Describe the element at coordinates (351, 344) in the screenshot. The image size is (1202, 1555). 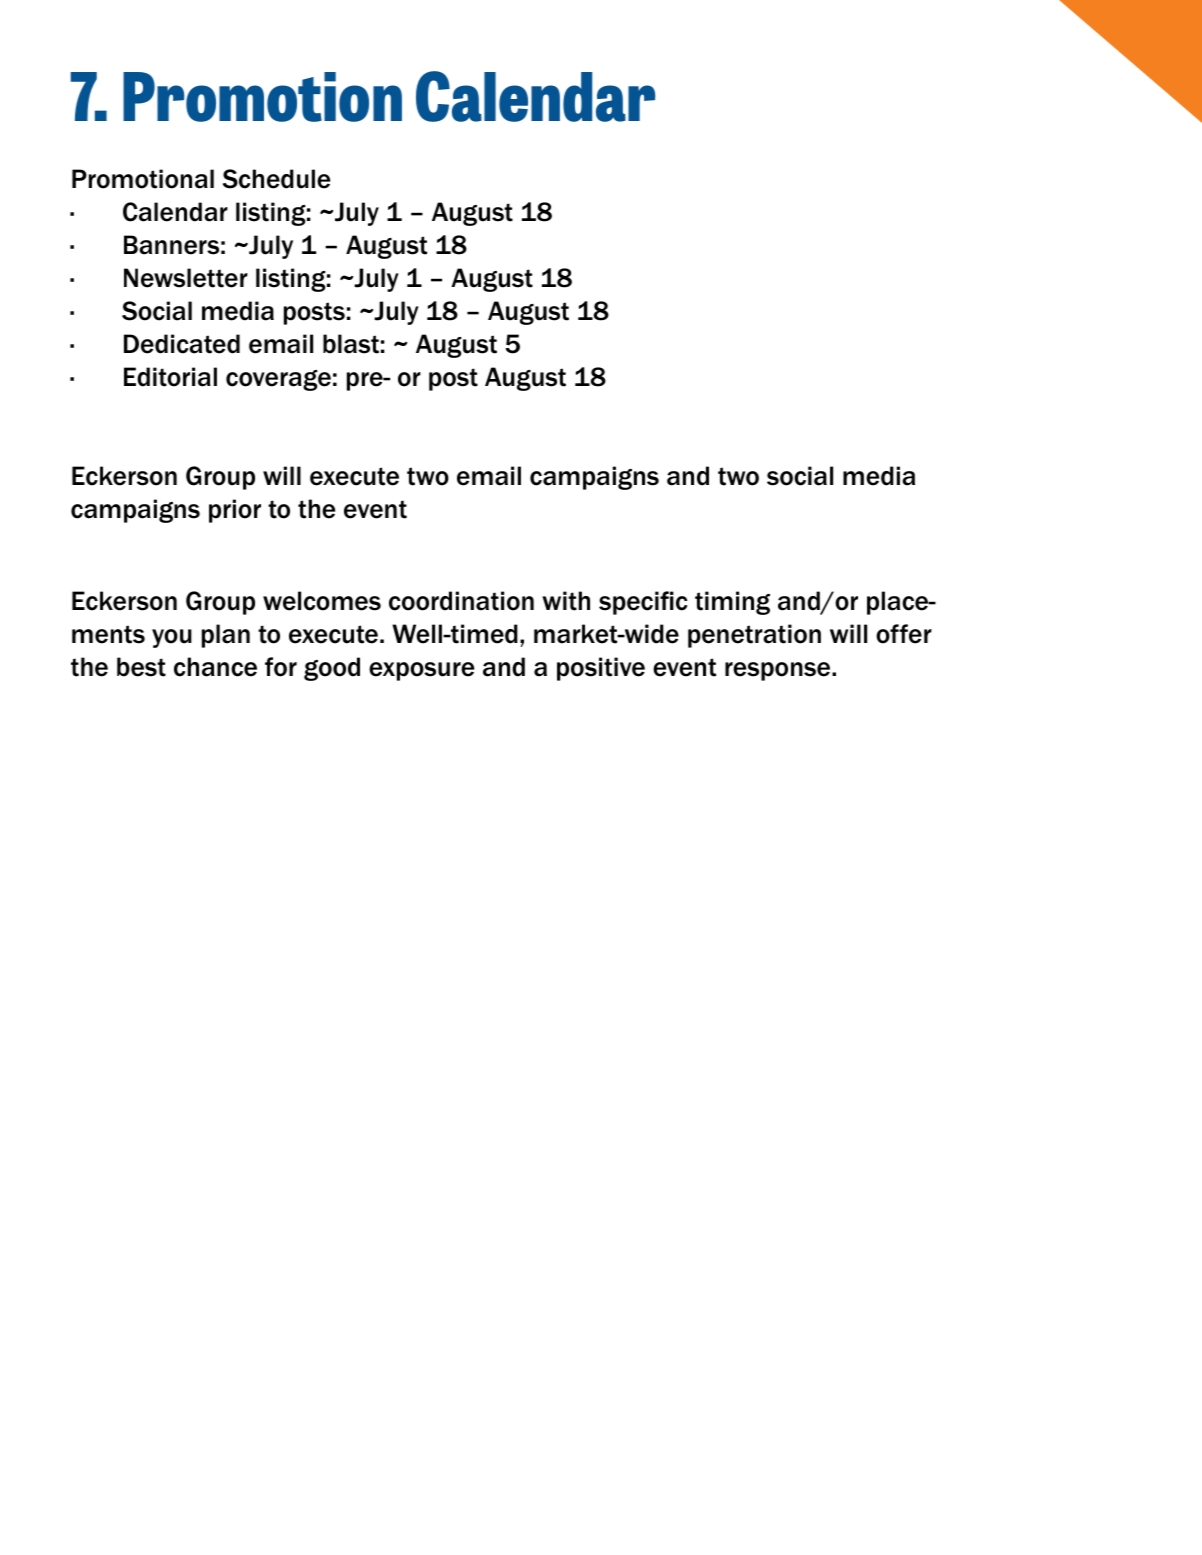
I see `blast` at that location.
